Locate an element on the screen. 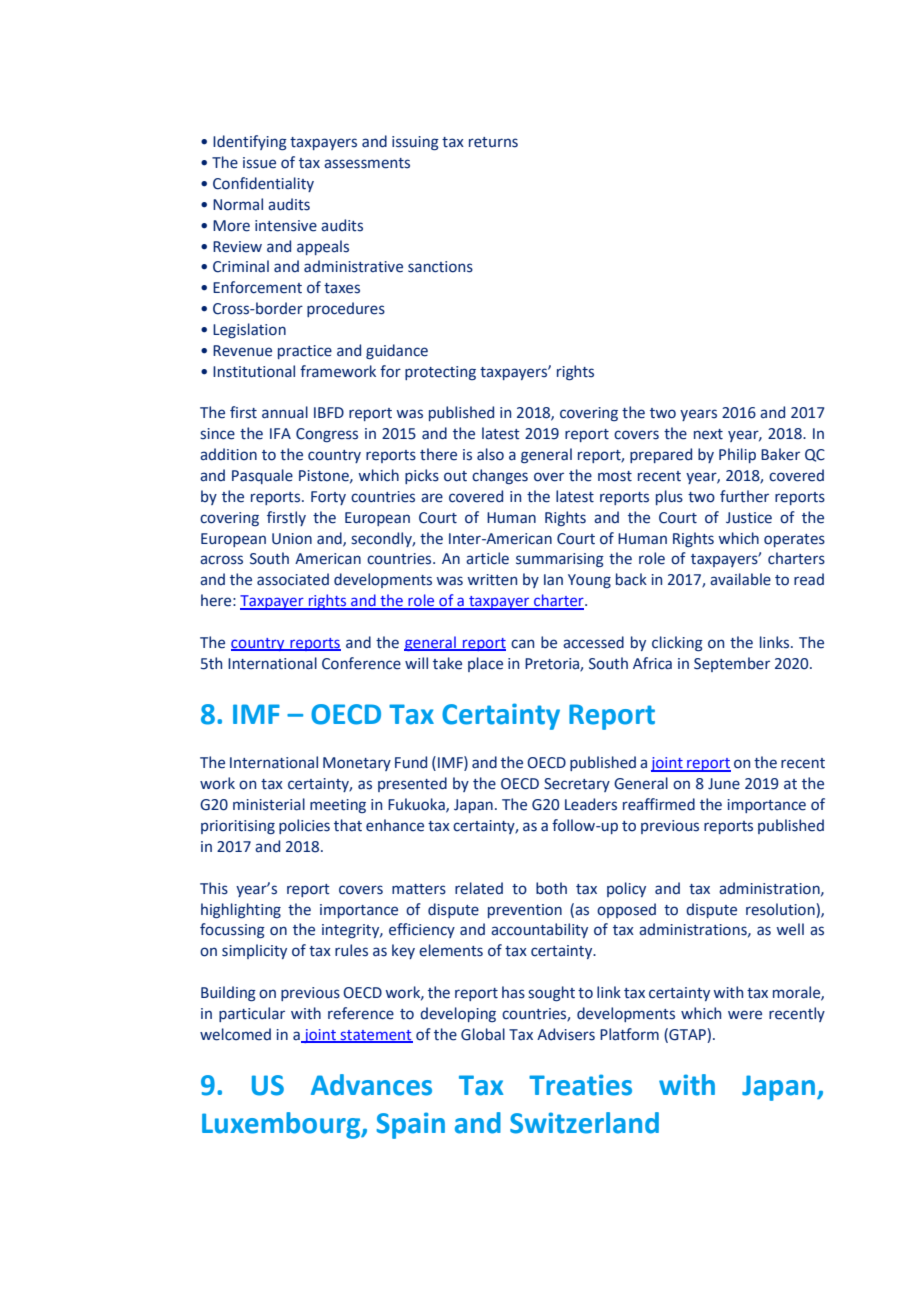  article is located at coordinates (487, 558).
